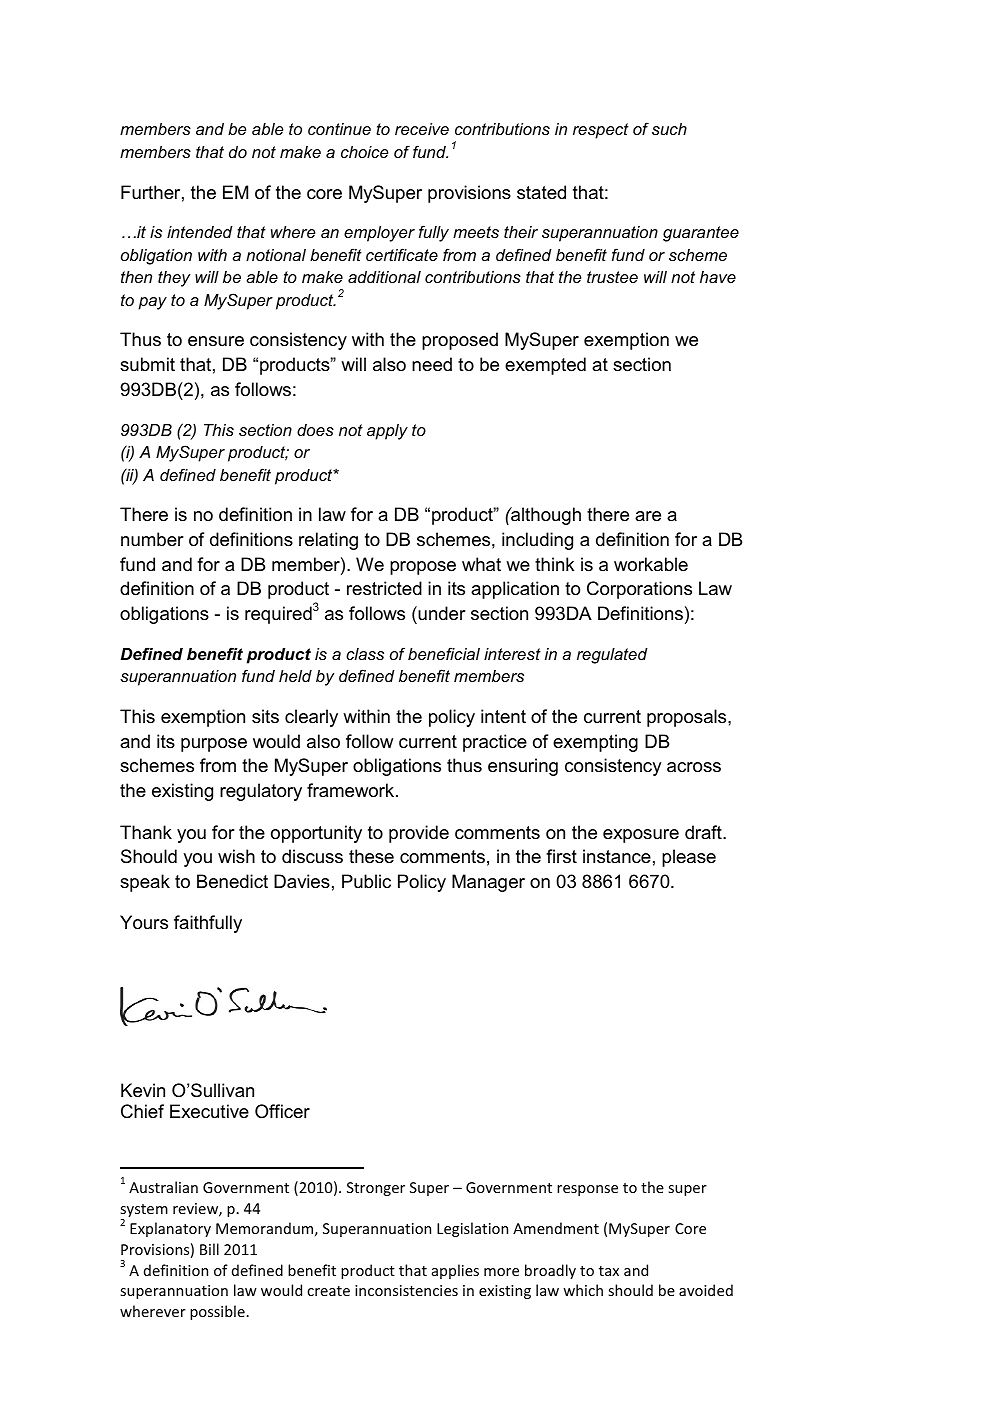  What do you see at coordinates (444, 653) in the screenshot?
I see `beneficial` at bounding box center [444, 653].
